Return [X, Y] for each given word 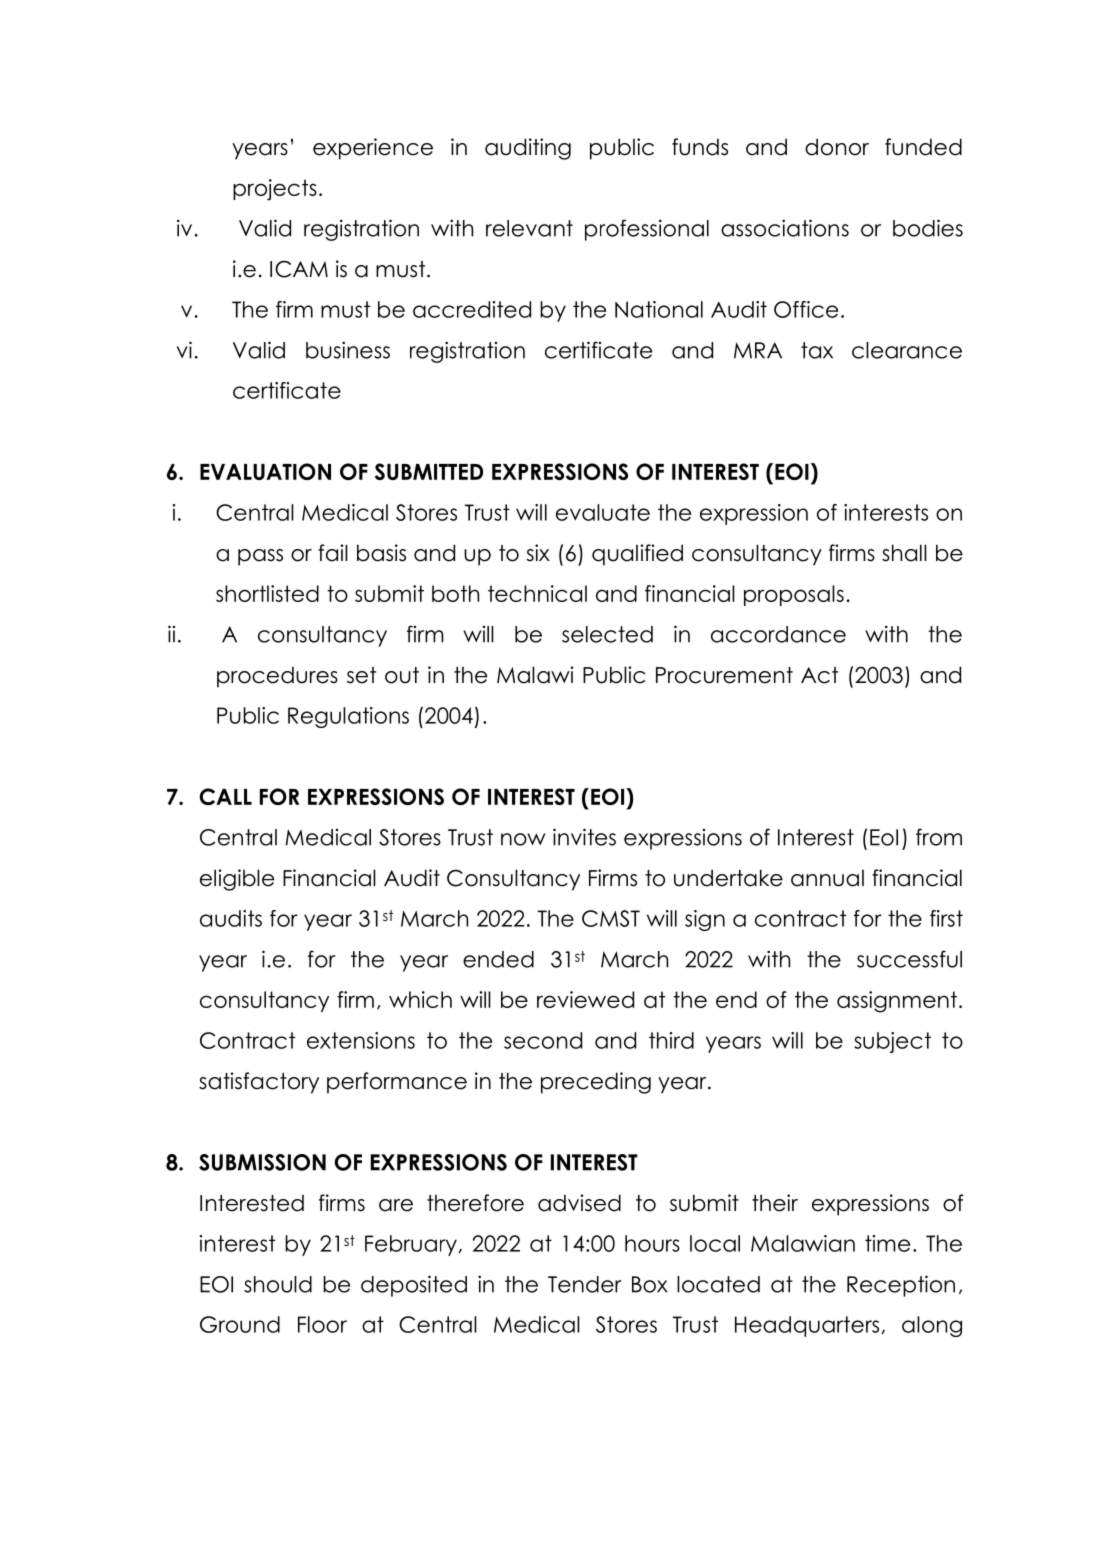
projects [275, 190]
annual [827, 878]
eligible [237, 880]
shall [904, 553]
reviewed [585, 999]
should [278, 1284]
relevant [529, 228]
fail [333, 553]
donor [837, 147]
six [538, 553]
